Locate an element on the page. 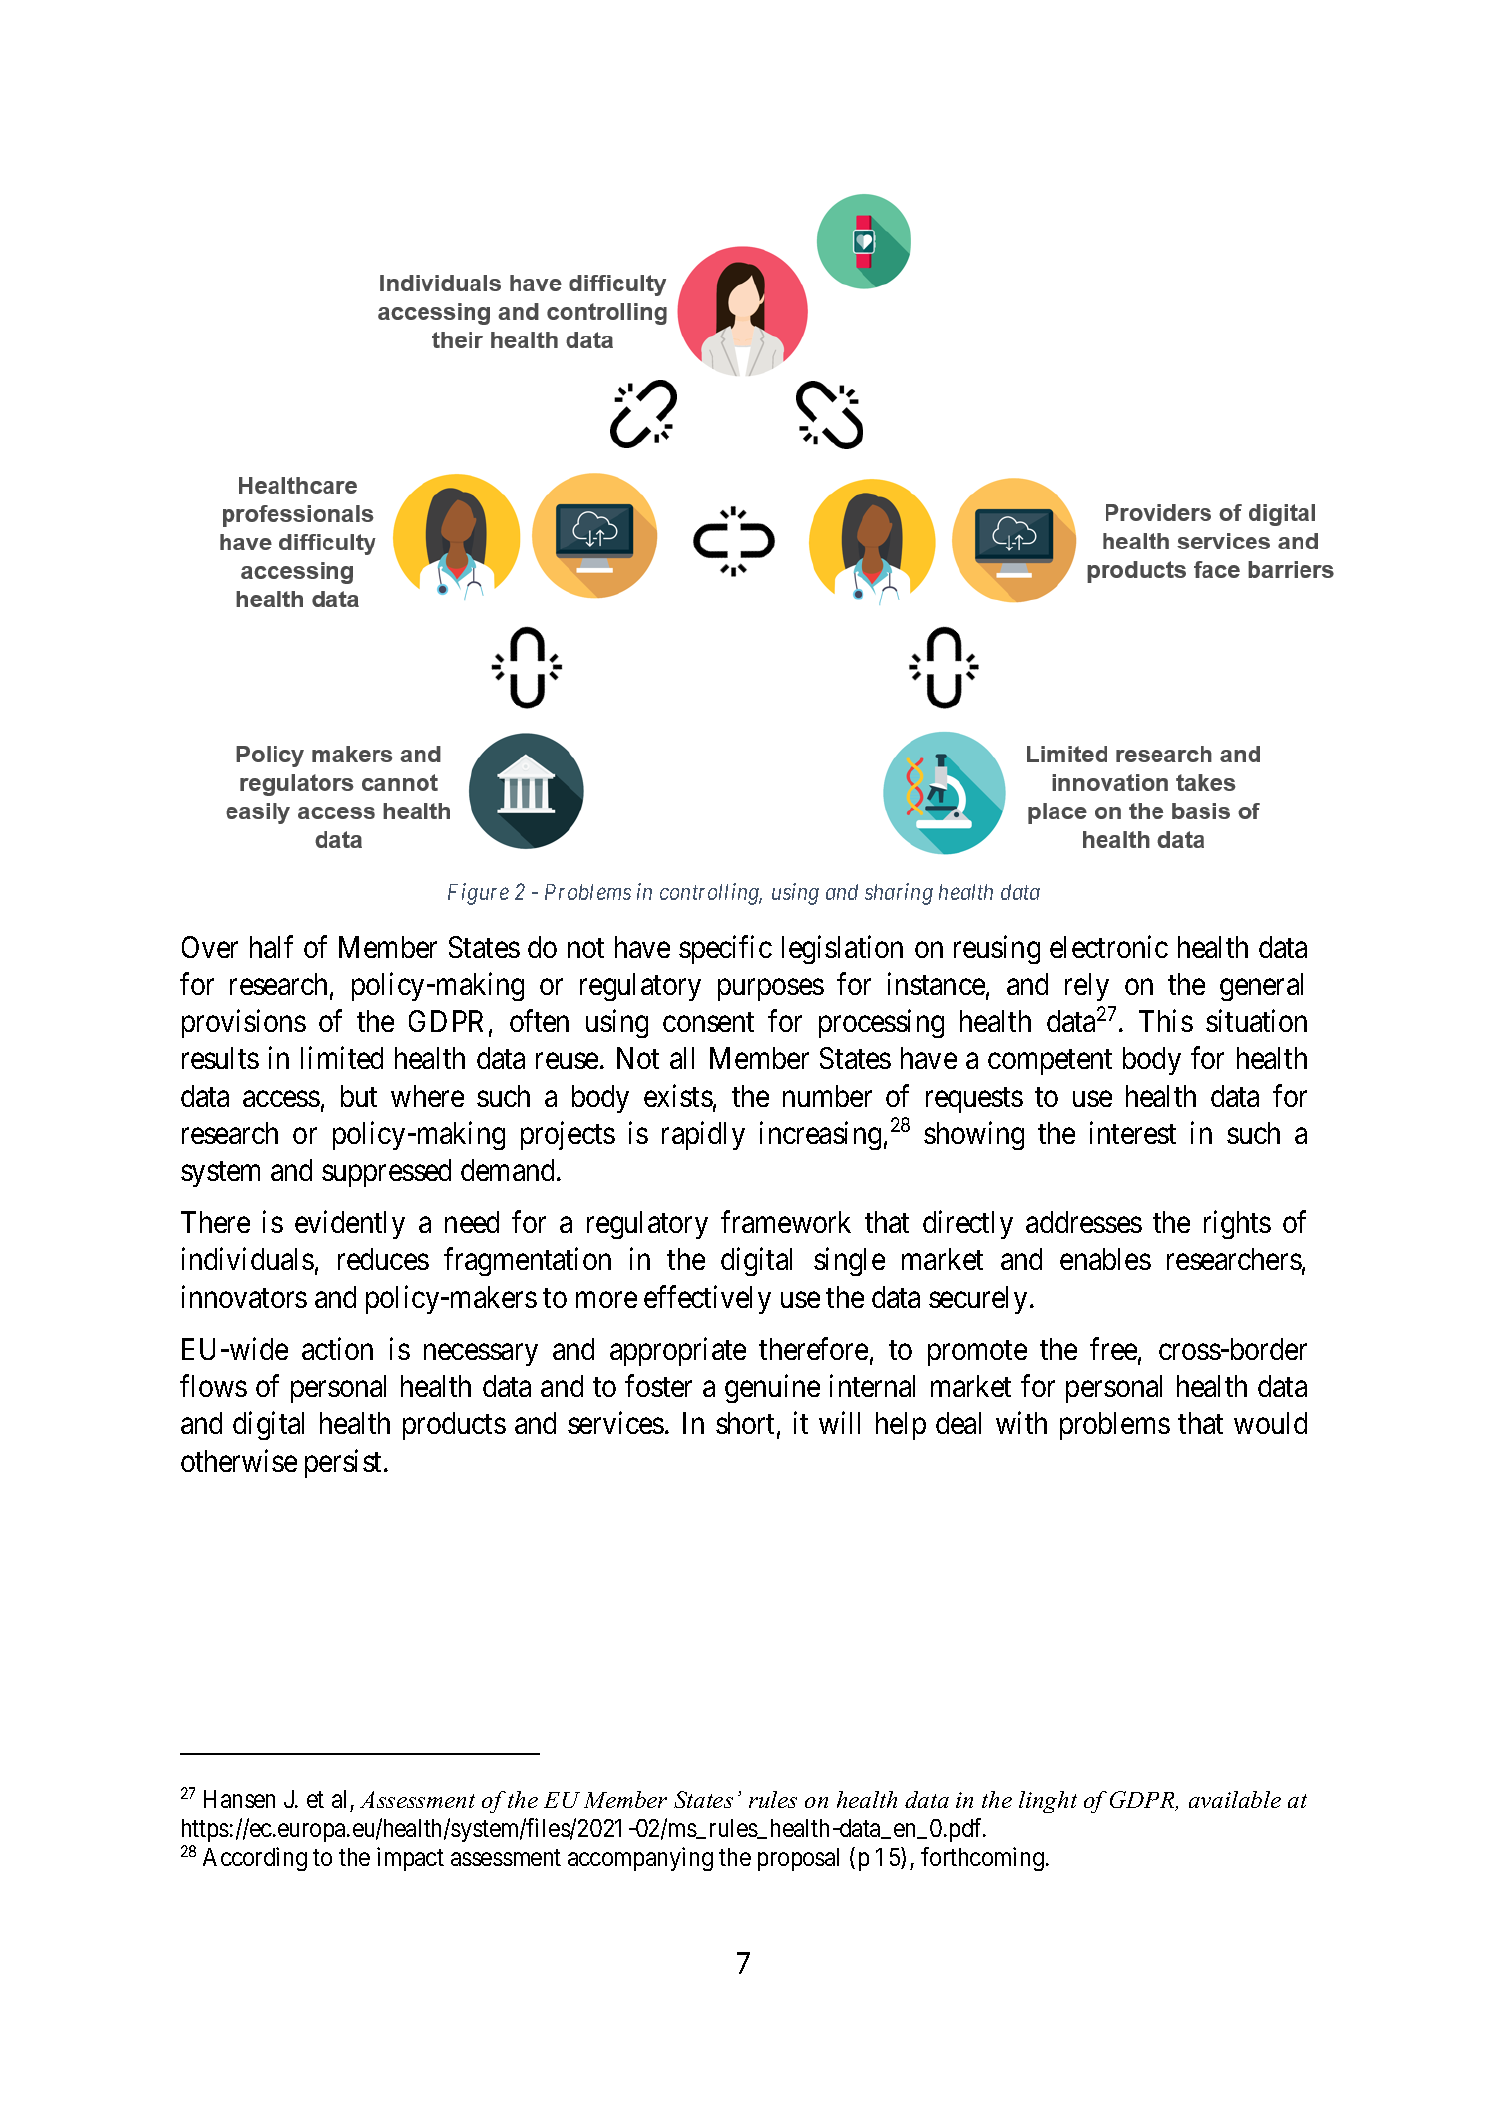 This image has width=1488, height=2104. impact is located at coordinates (410, 1859).
